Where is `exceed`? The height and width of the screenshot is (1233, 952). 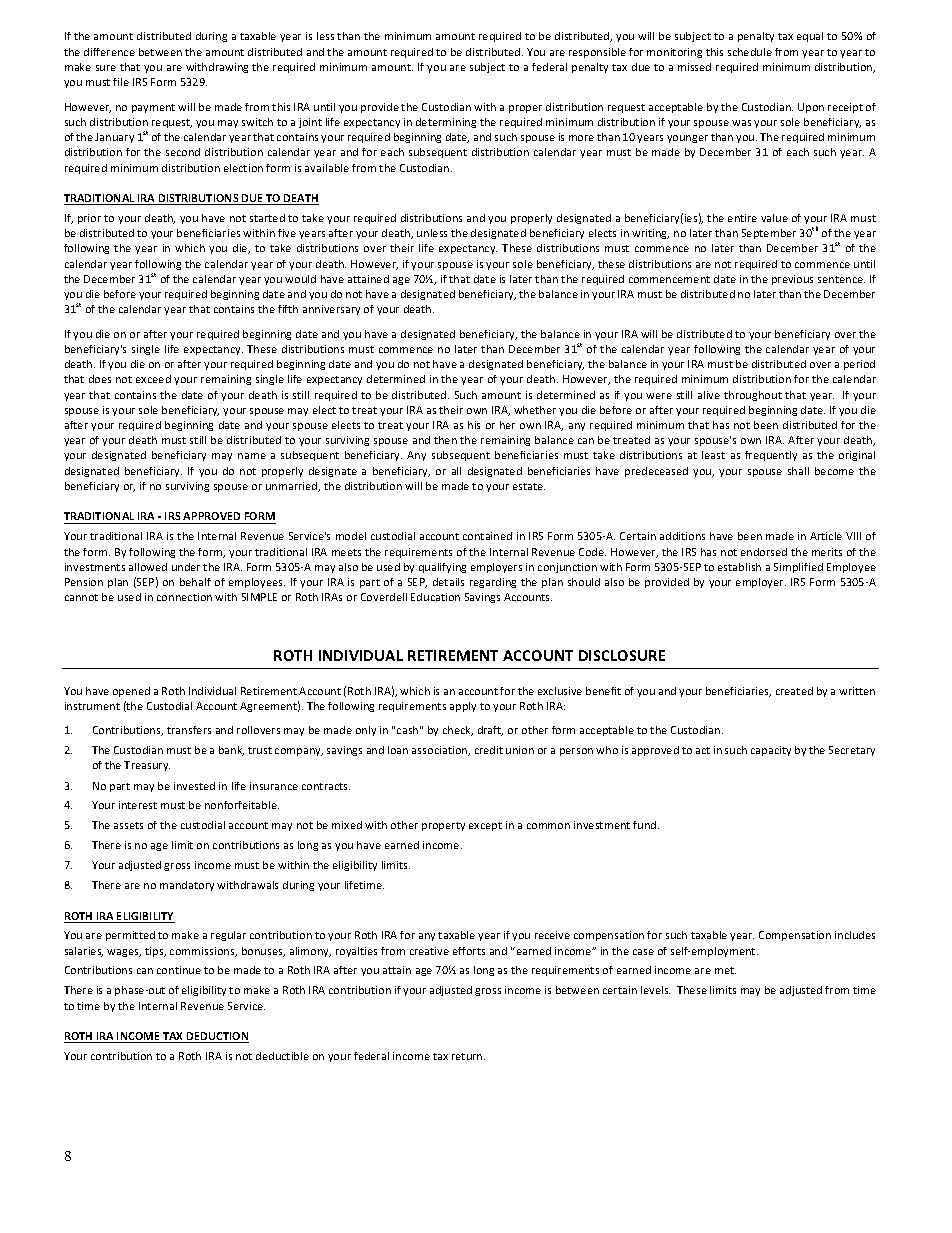 exceed is located at coordinates (153, 379).
